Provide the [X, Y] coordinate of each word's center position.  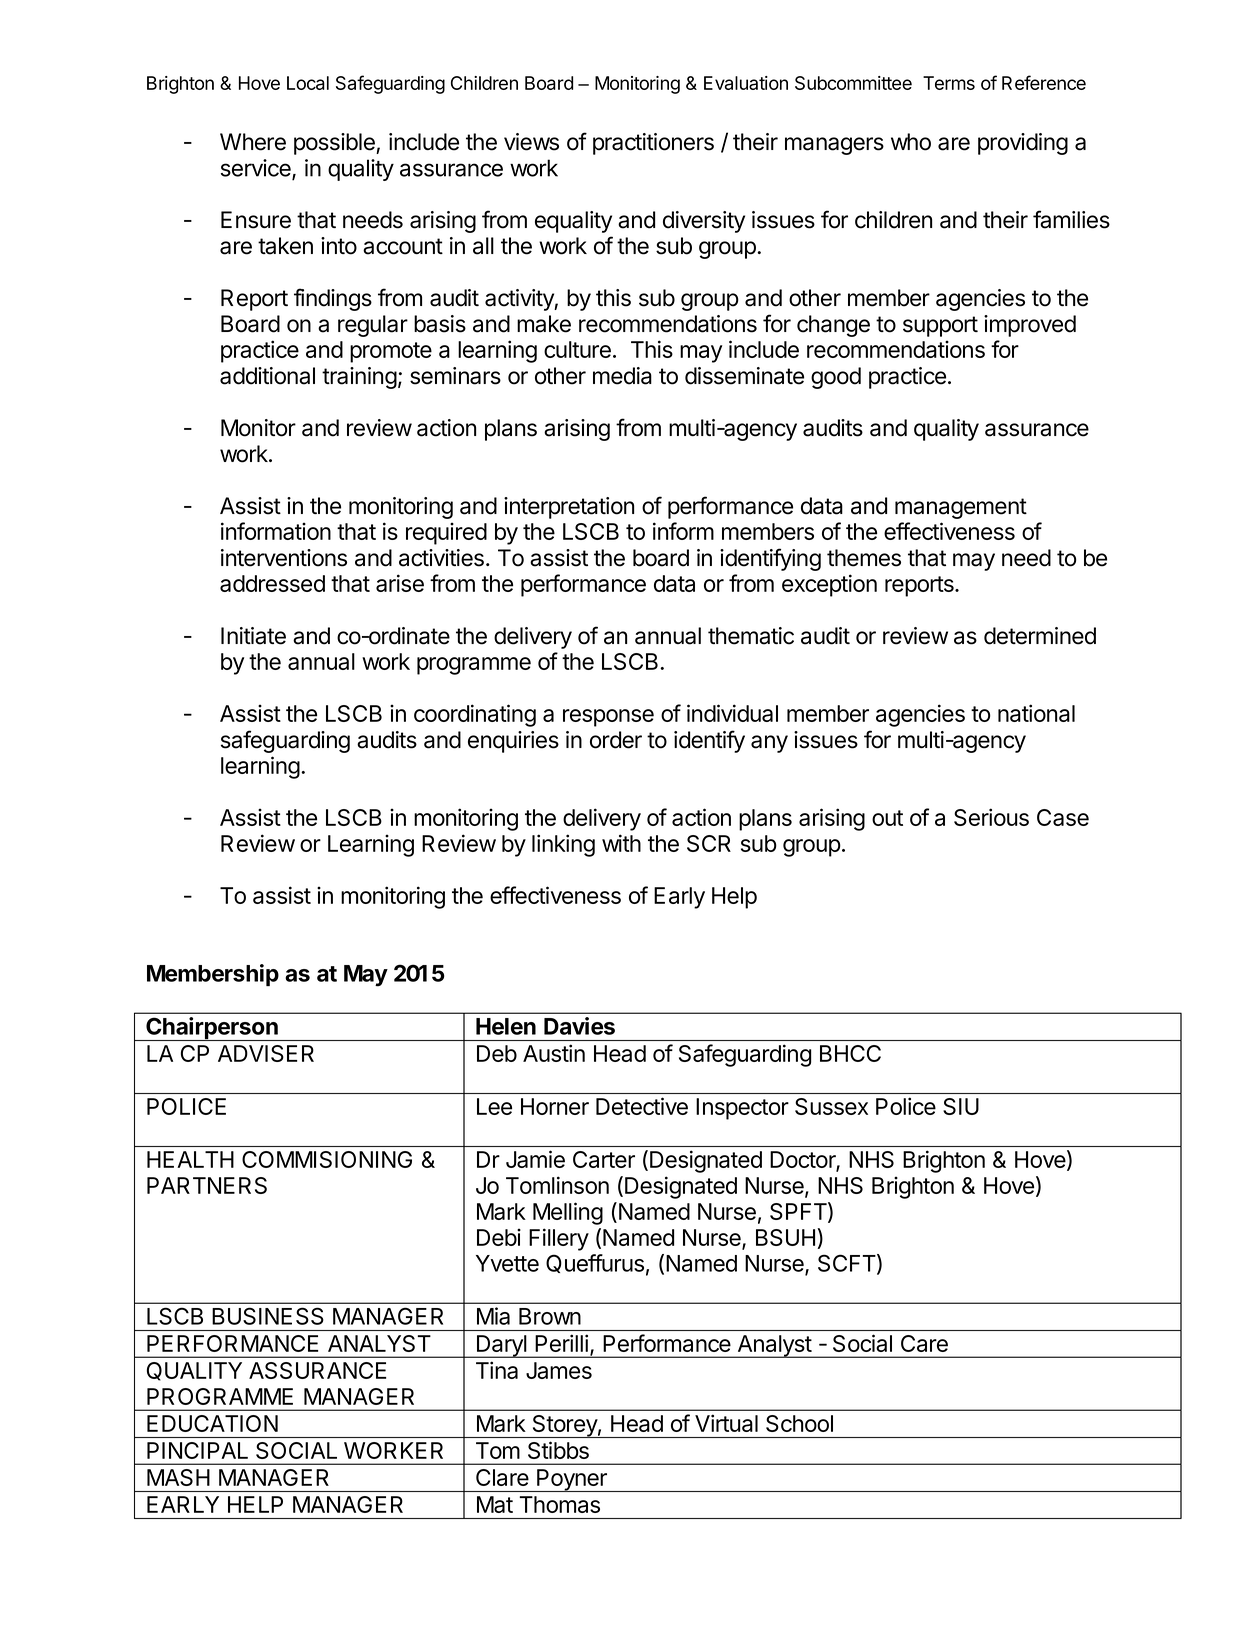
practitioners [653, 144]
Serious [991, 817]
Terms [949, 83]
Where [253, 142]
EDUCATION [212, 1423]
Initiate [253, 636]
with [621, 843]
